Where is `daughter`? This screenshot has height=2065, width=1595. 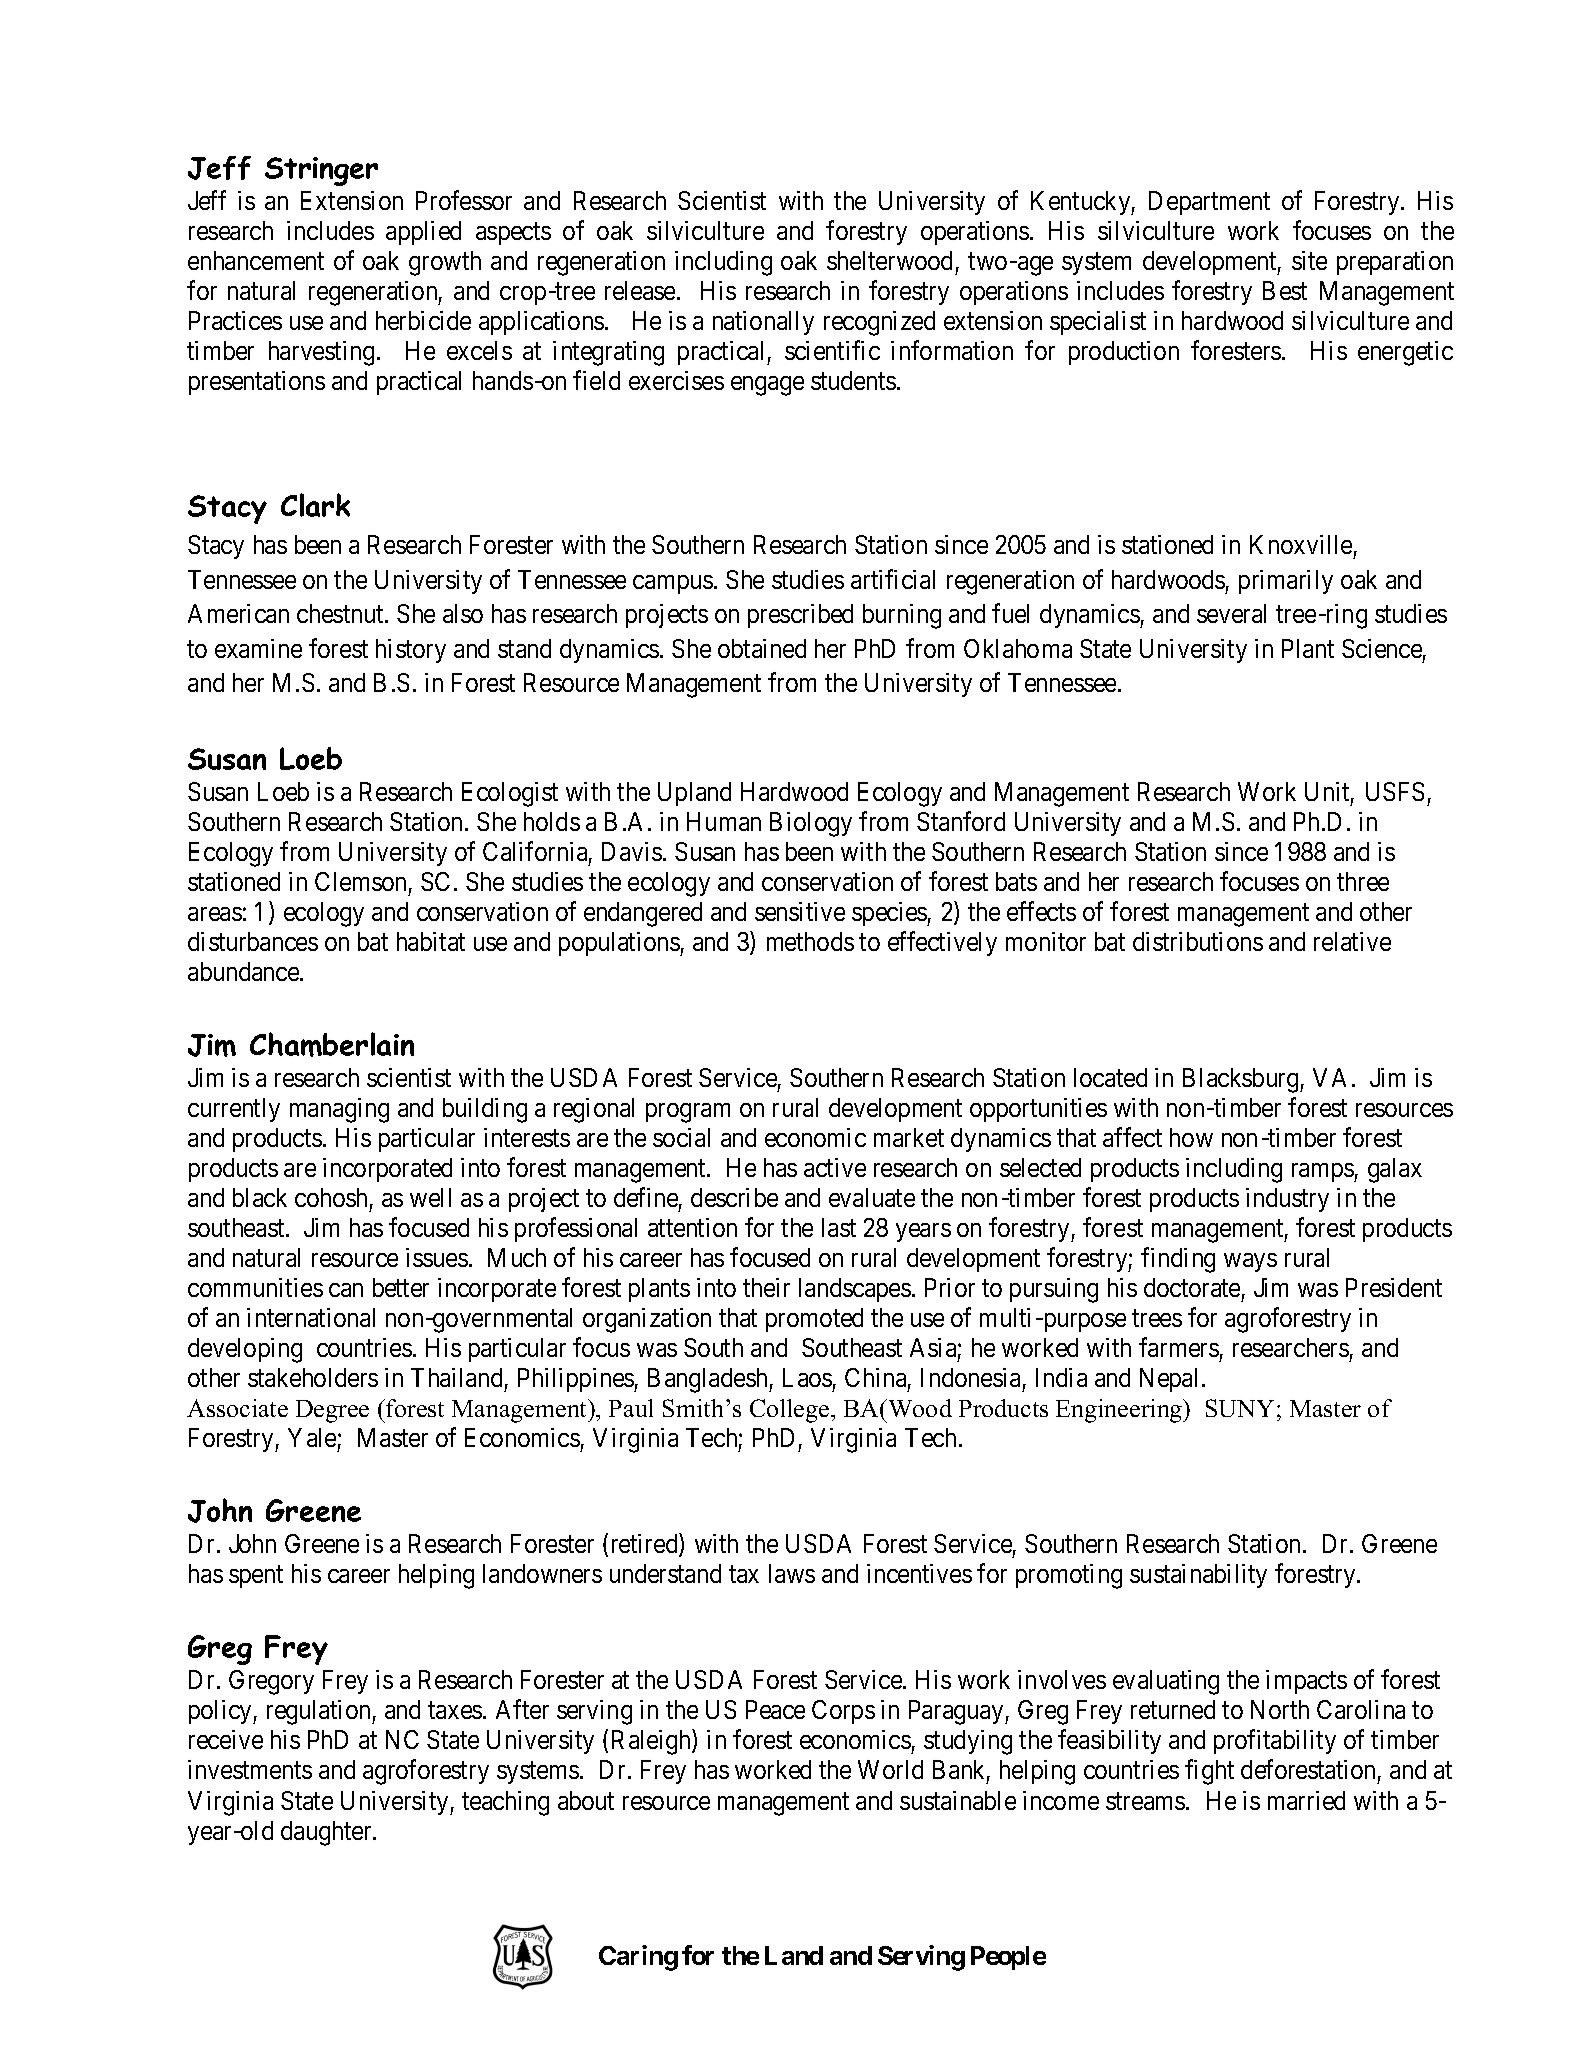
daughter is located at coordinates (327, 1833).
